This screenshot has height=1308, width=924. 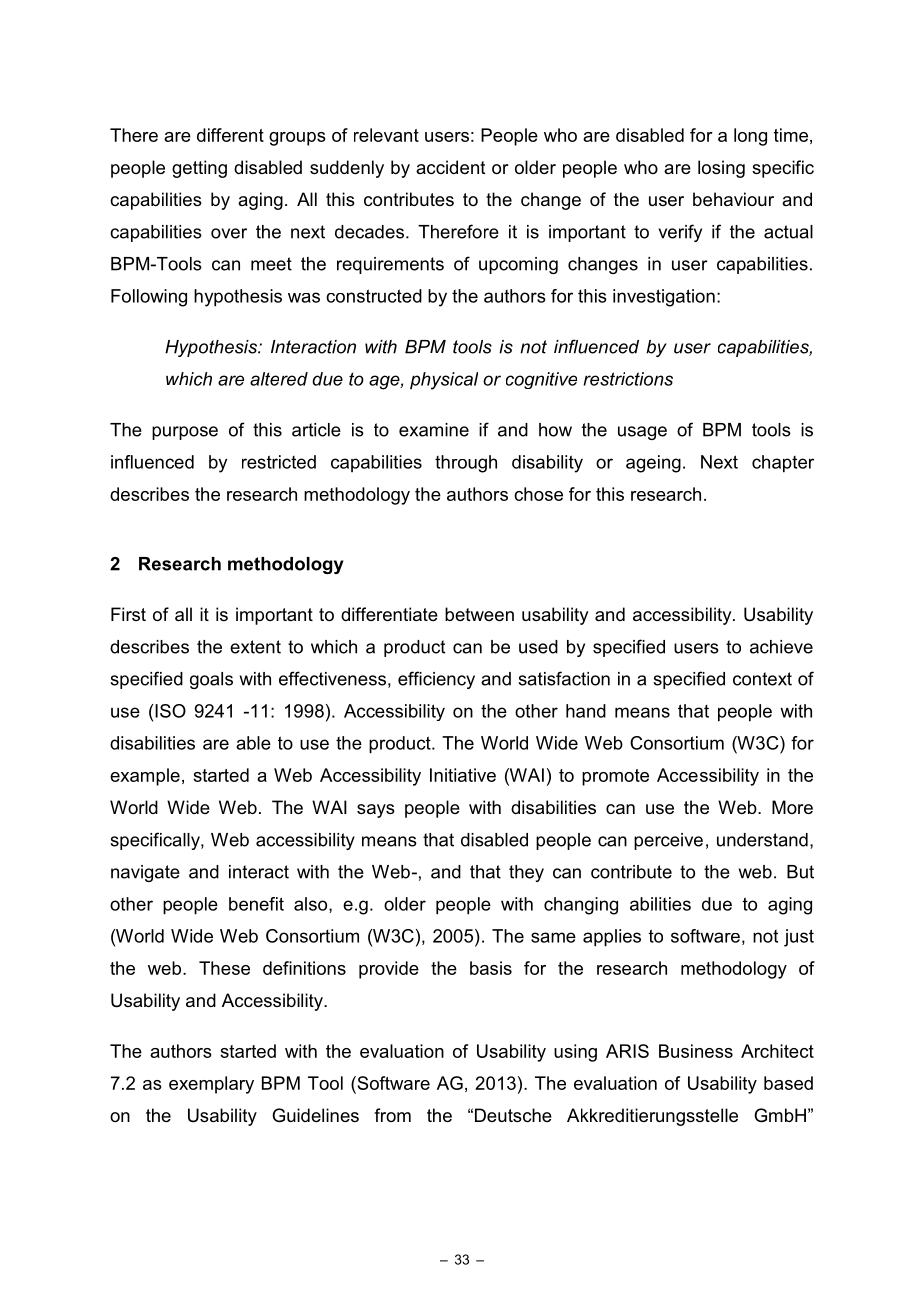 I want to click on purpose, so click(x=185, y=433).
